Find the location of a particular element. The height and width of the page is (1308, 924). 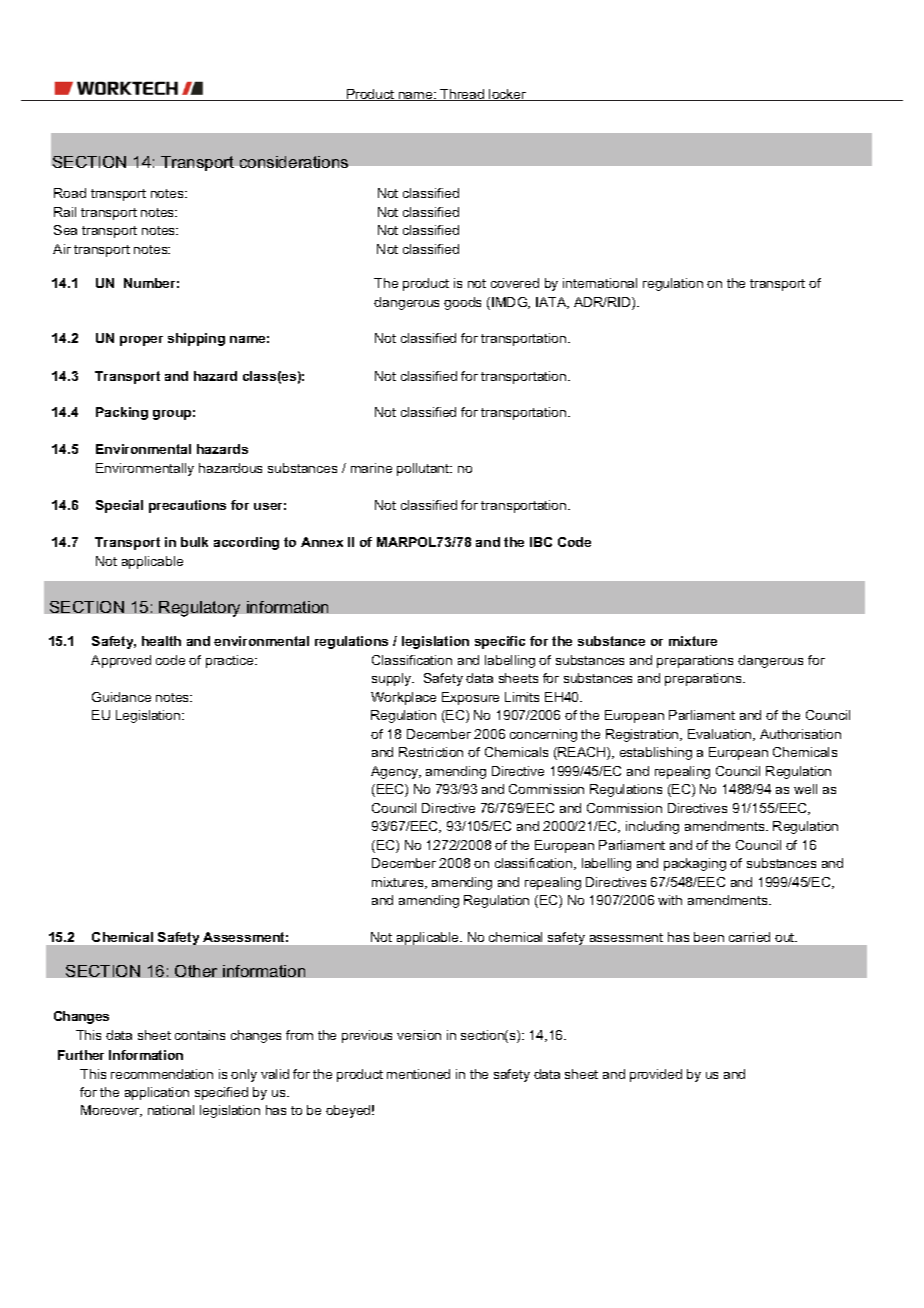

goods is located at coordinates (462, 303).
